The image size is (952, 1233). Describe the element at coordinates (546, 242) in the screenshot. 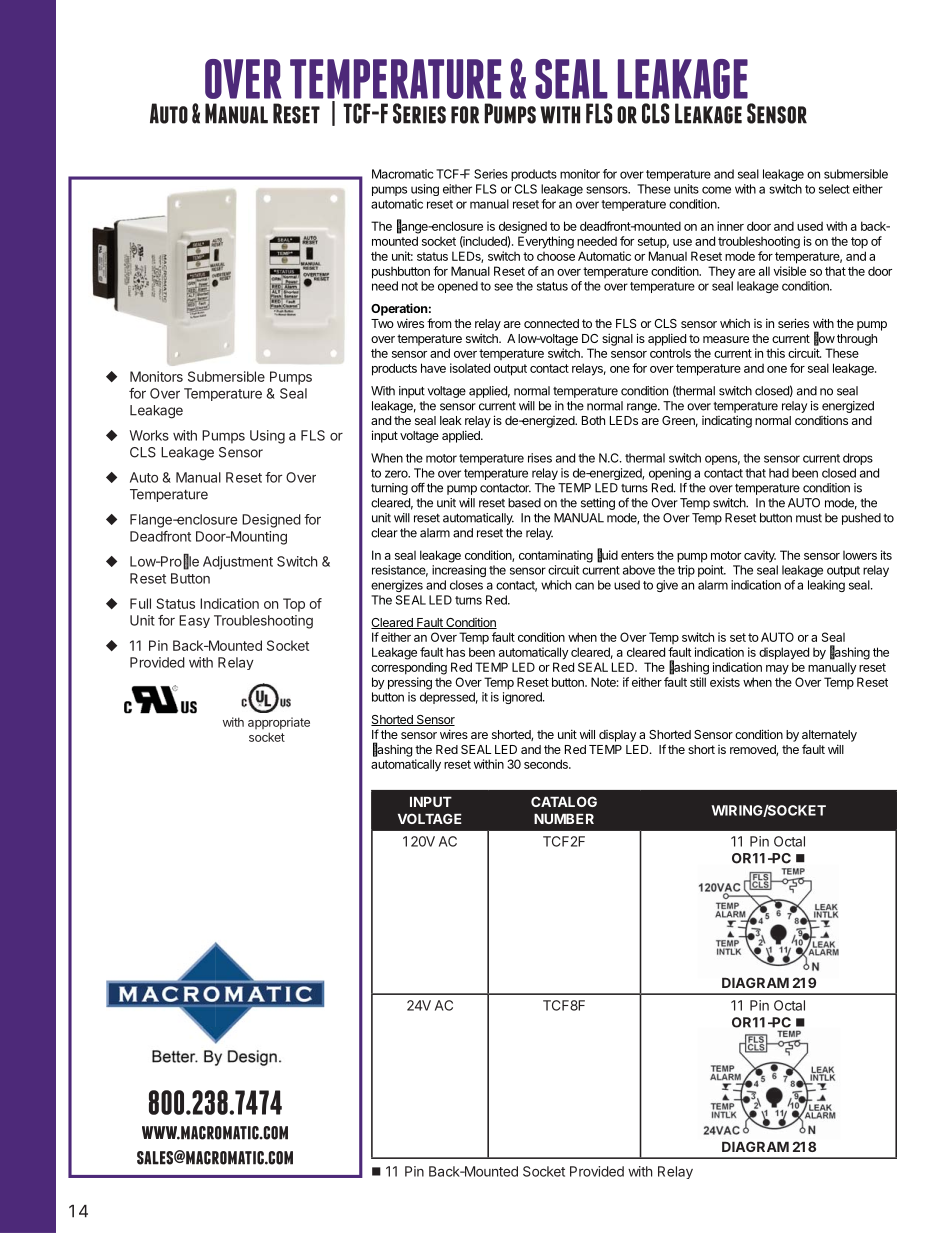

I see `Everything` at that location.
